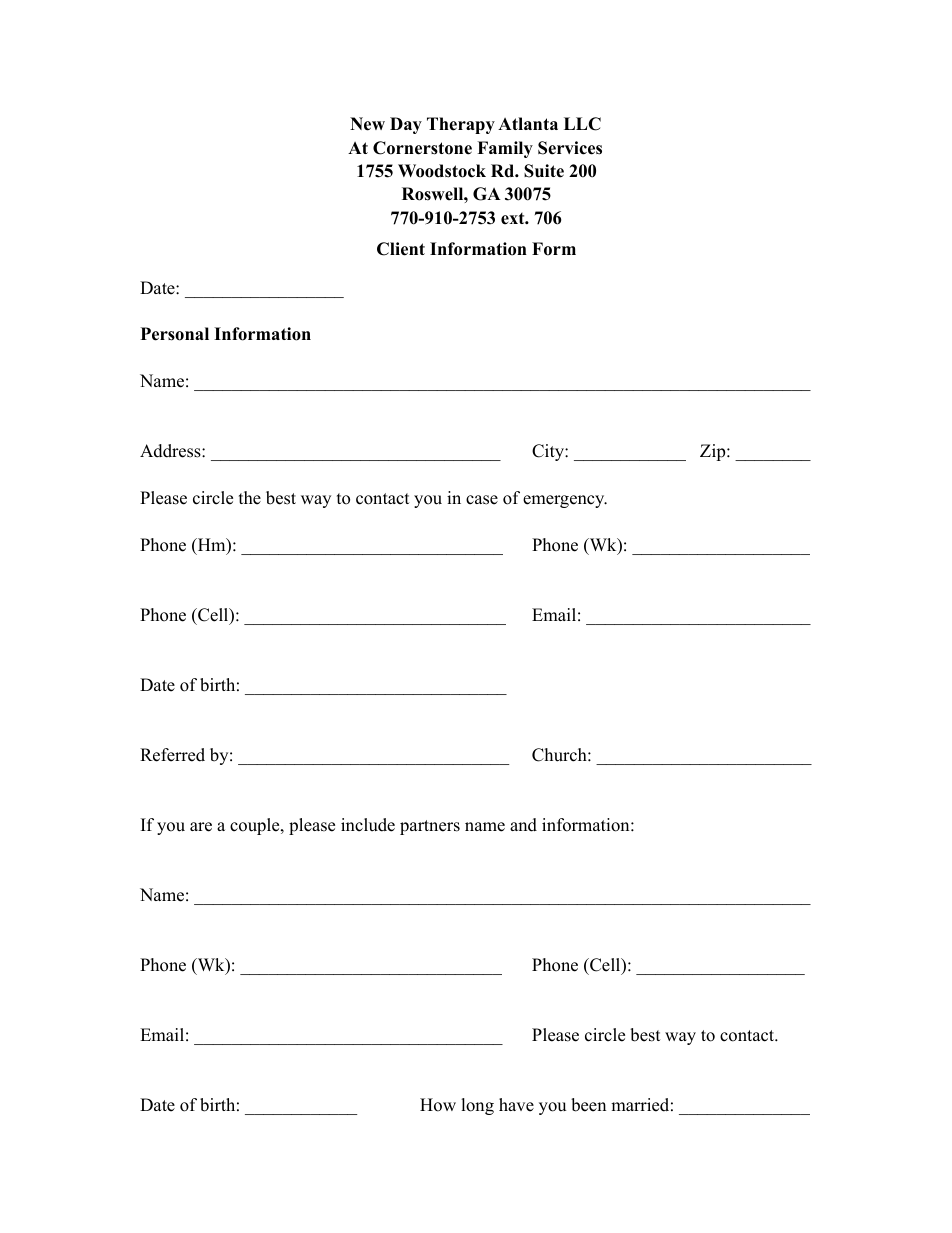 Image resolution: width=952 pixels, height=1233 pixels. Describe the element at coordinates (588, 1105) in the screenshot. I see `been` at that location.
